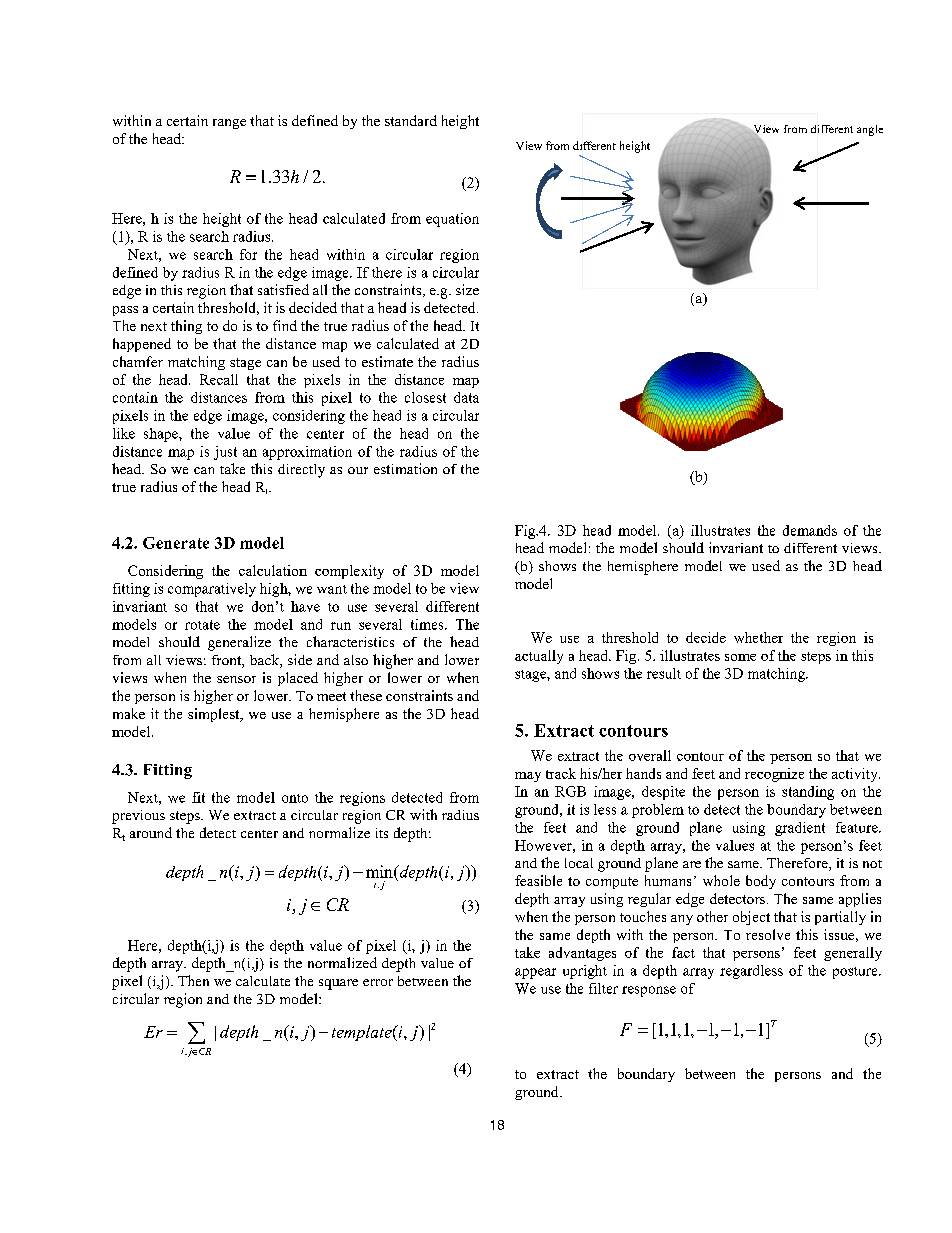 The width and height of the screenshot is (952, 1233). What do you see at coordinates (229, 124) in the screenshot?
I see `range` at bounding box center [229, 124].
